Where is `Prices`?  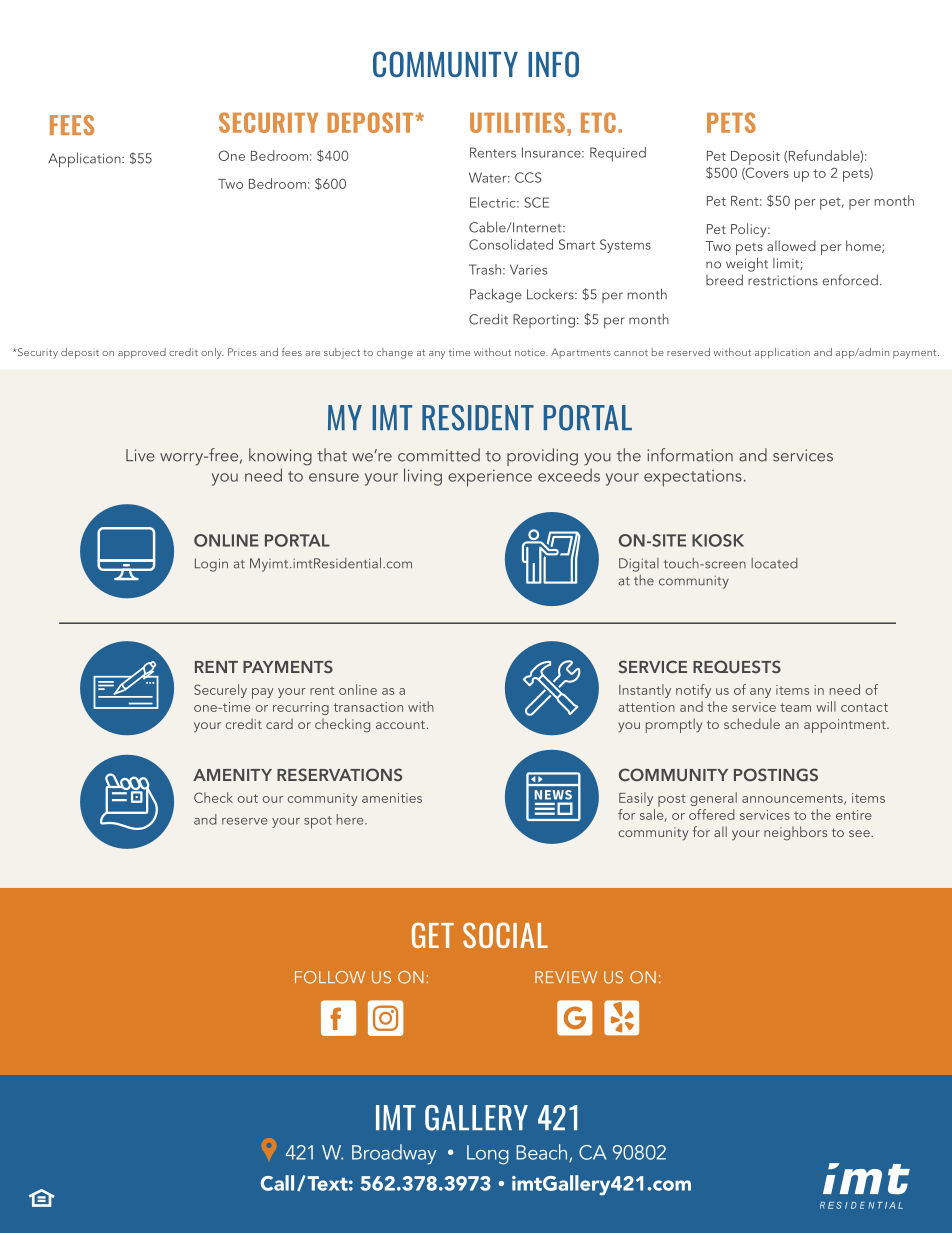 Prices is located at coordinates (242, 352).
